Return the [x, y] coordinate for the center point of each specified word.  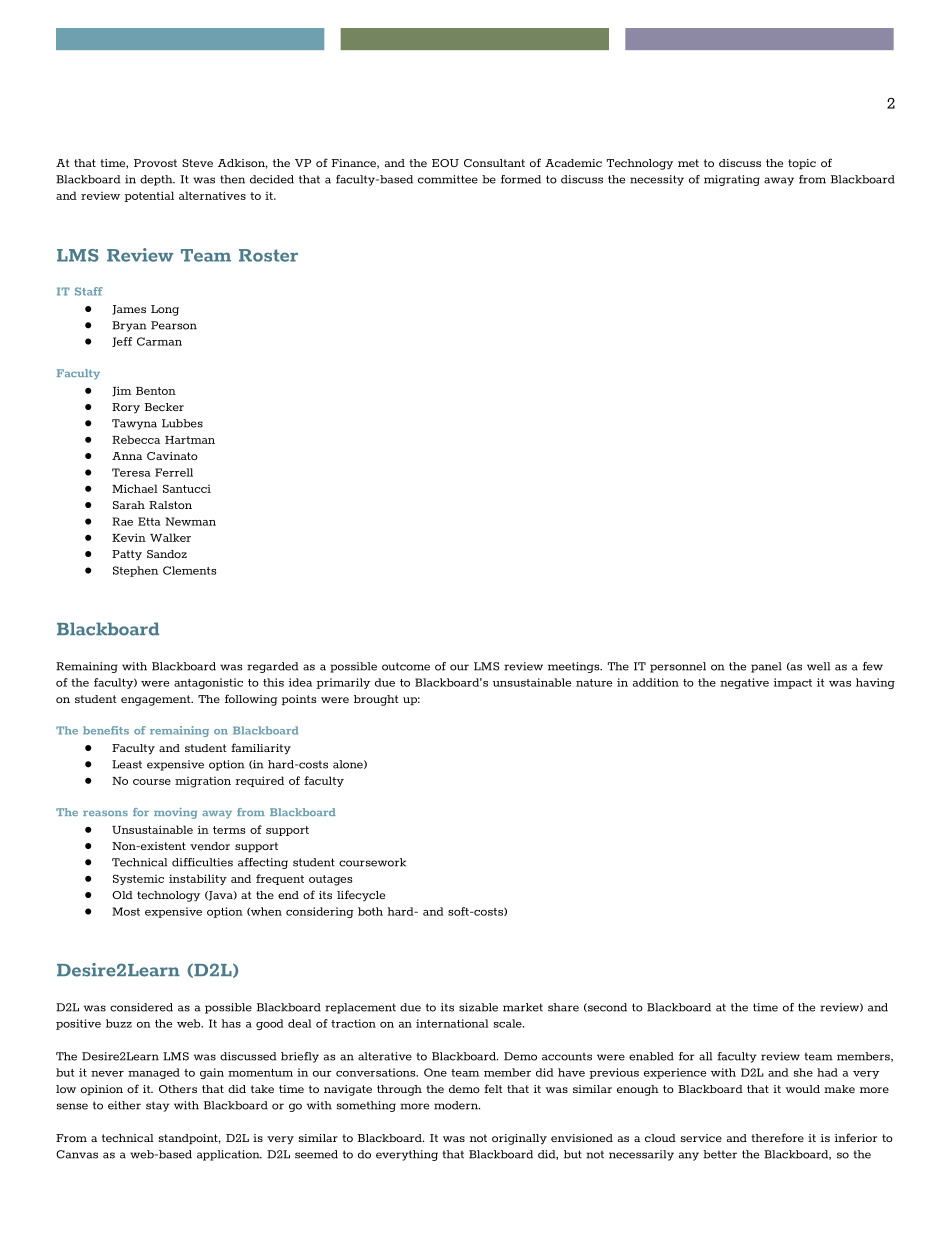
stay [158, 1106]
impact [793, 683]
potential [149, 196]
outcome [406, 666]
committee [448, 179]
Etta [149, 521]
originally [519, 1139]
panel [766, 667]
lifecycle [361, 896]
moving [175, 813]
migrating [732, 180]
